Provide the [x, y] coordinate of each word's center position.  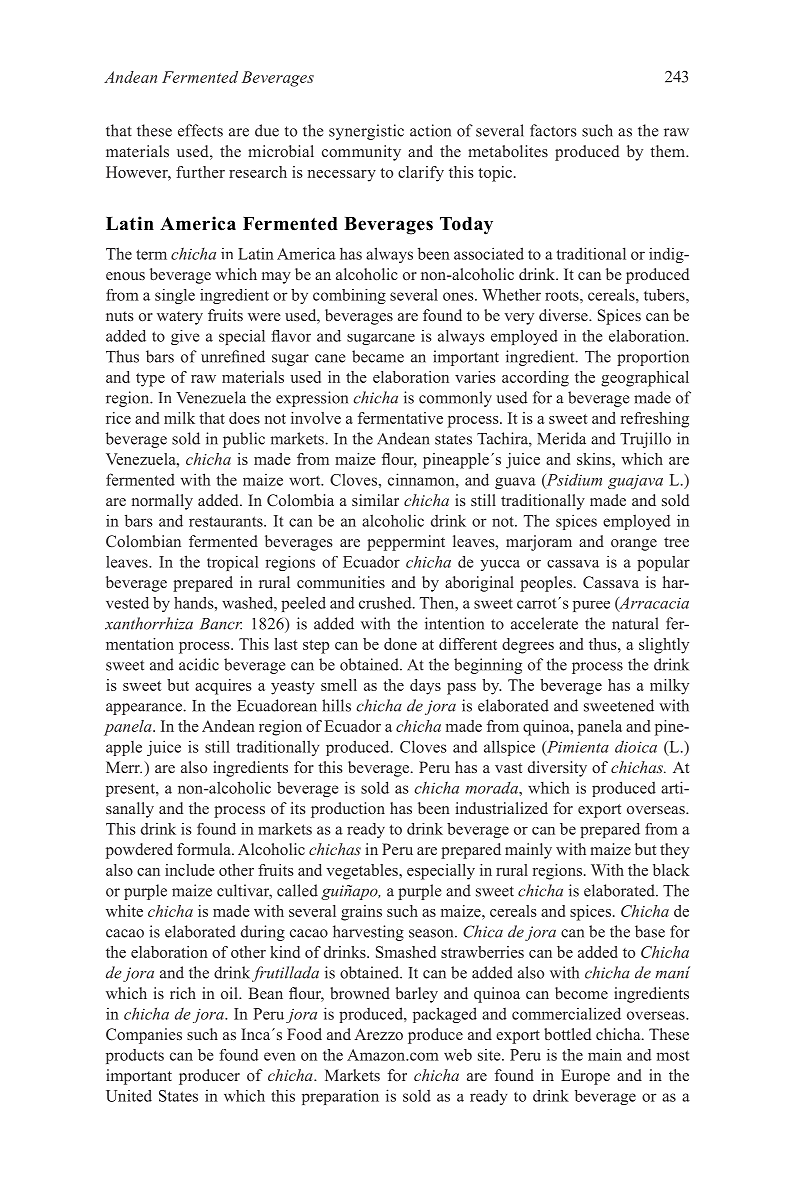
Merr [124, 767]
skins [595, 459]
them [669, 151]
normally [162, 502]
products [135, 1056]
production [348, 810]
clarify [421, 174]
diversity [557, 769]
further [200, 172]
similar [375, 500]
